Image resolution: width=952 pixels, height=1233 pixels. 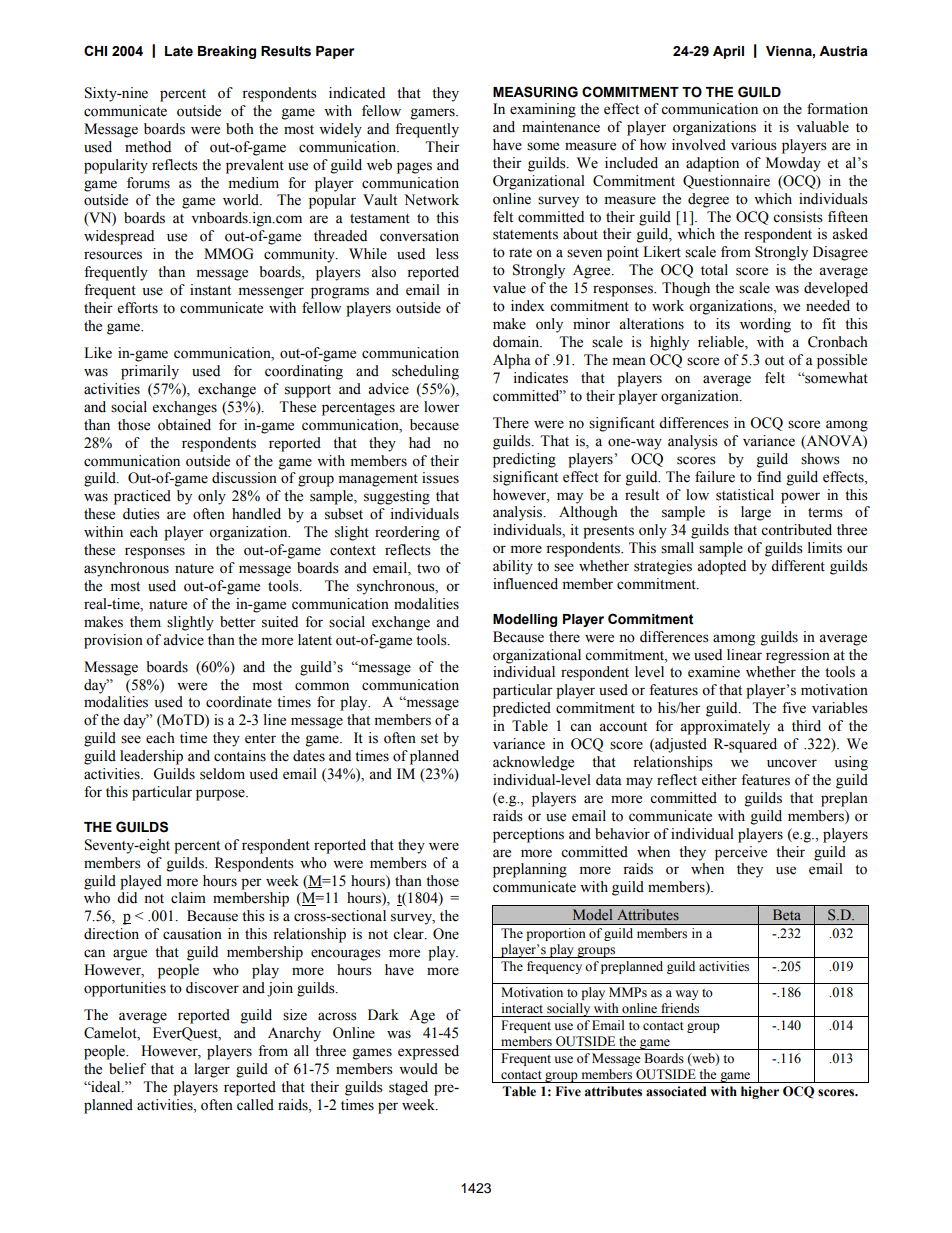 I want to click on different, so click(x=798, y=566).
